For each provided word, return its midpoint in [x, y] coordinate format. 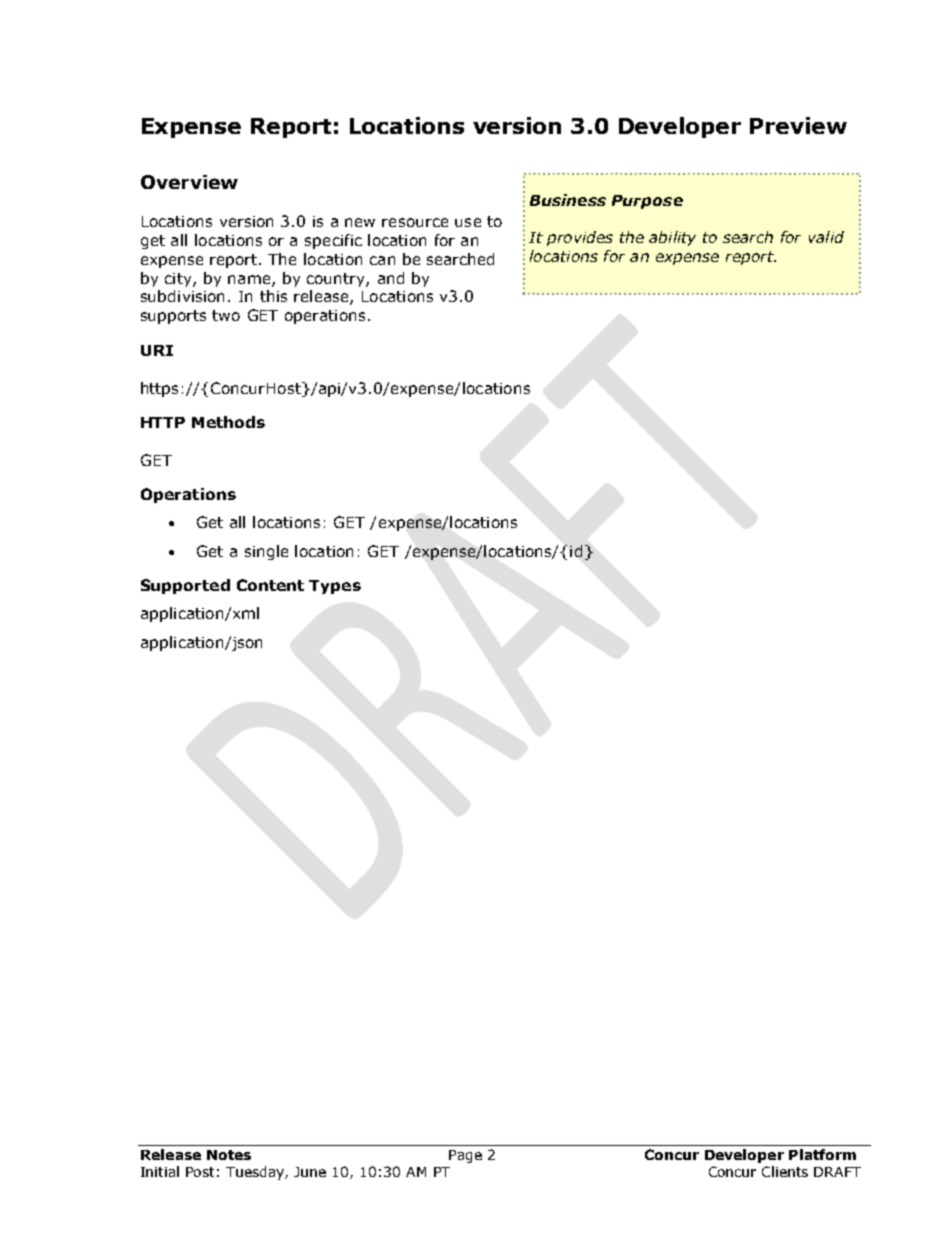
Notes [229, 1155]
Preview [798, 125]
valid [826, 237]
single [266, 552]
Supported [185, 586]
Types [335, 587]
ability [672, 238]
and [391, 278]
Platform [822, 1154]
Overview [189, 182]
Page [465, 1156]
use [468, 222]
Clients [785, 1171]
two [226, 315]
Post [200, 1172]
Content [270, 585]
